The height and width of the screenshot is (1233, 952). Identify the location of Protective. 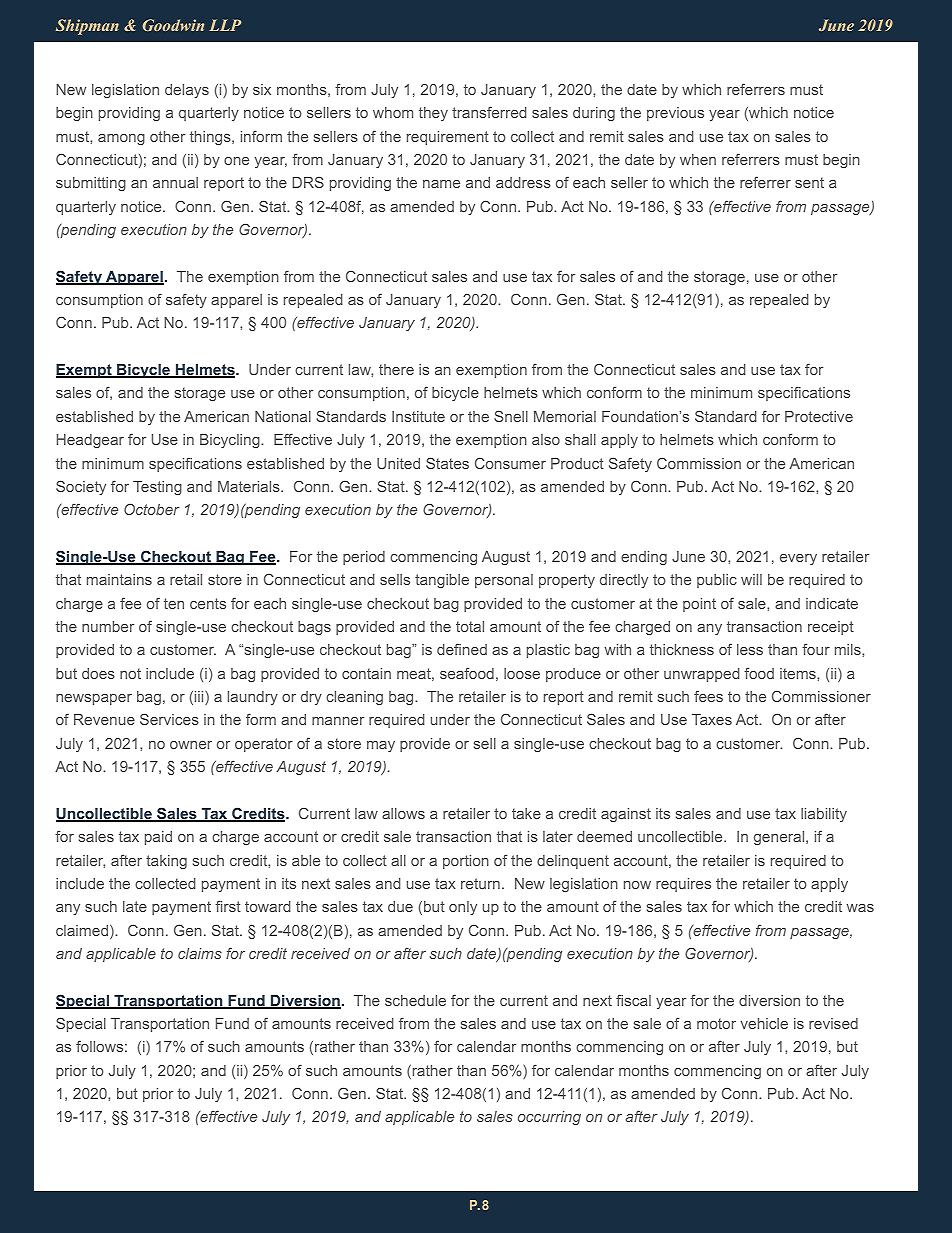
(819, 416).
